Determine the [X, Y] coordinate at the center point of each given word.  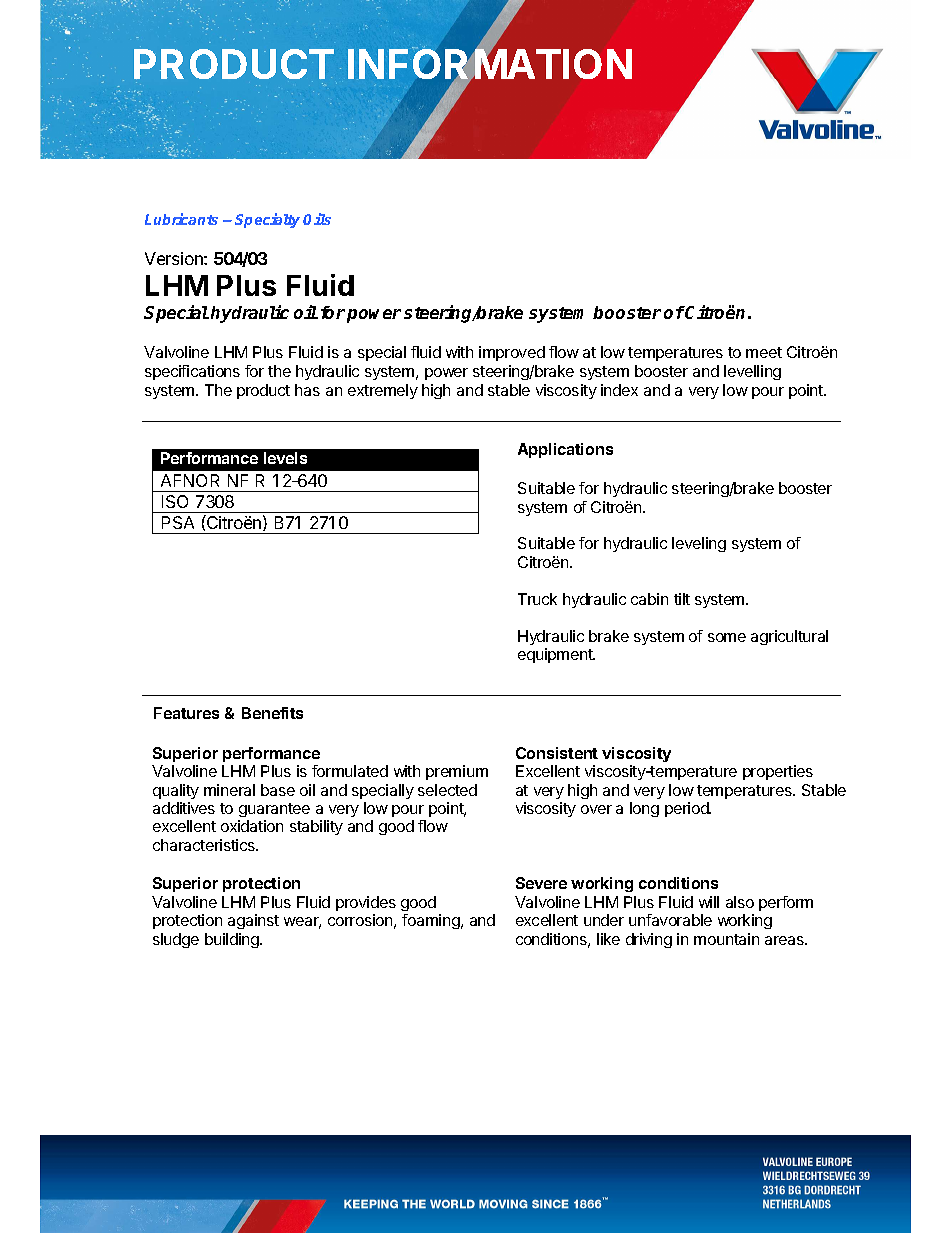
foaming [432, 921]
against [253, 921]
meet [764, 352]
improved [512, 353]
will [709, 902]
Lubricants [181, 219]
